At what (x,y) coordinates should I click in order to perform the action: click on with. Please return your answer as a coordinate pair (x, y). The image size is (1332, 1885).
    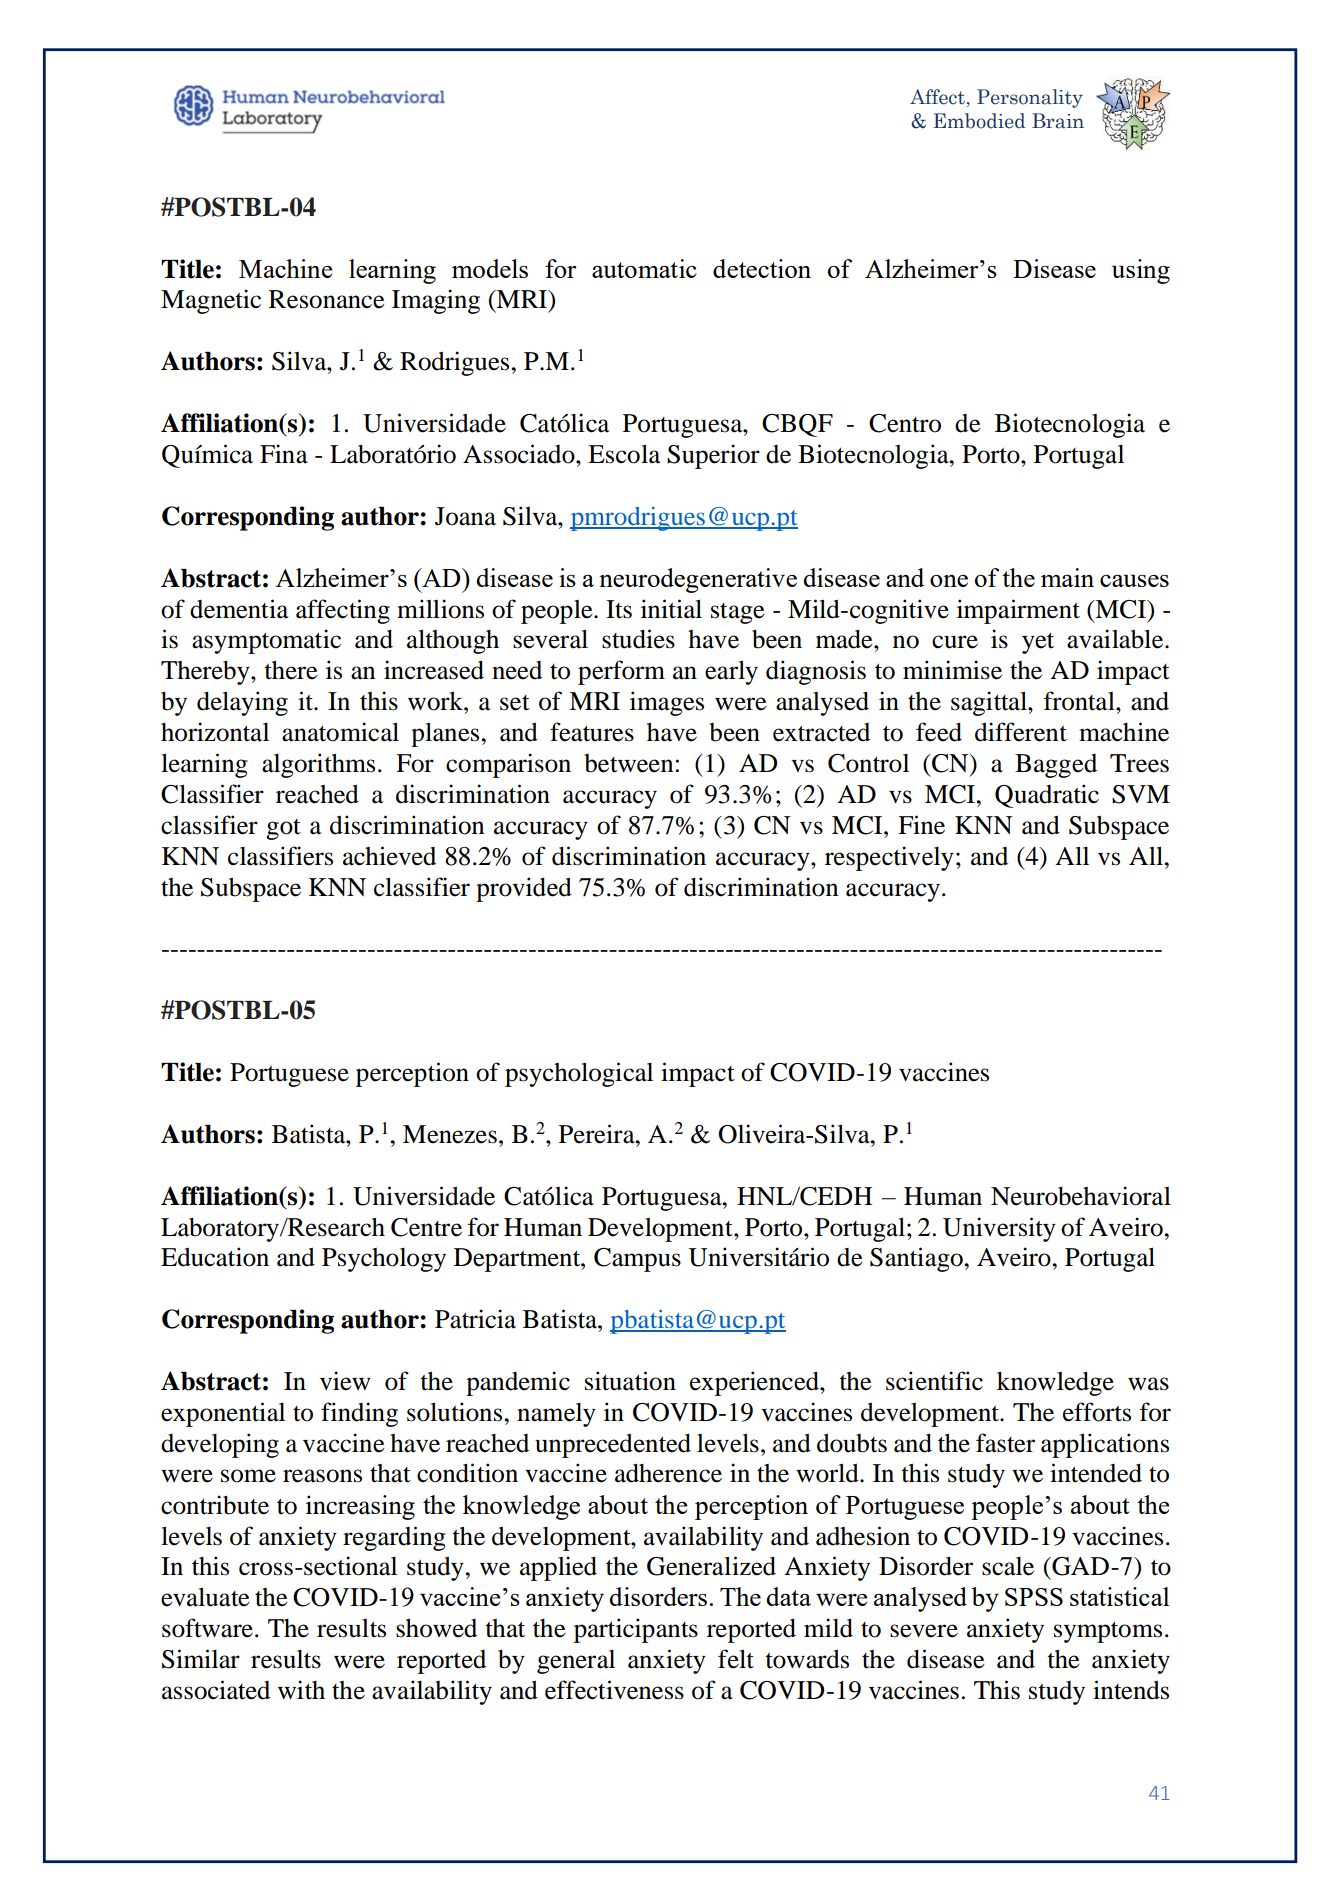
    Looking at the image, I should click on (301, 1690).
